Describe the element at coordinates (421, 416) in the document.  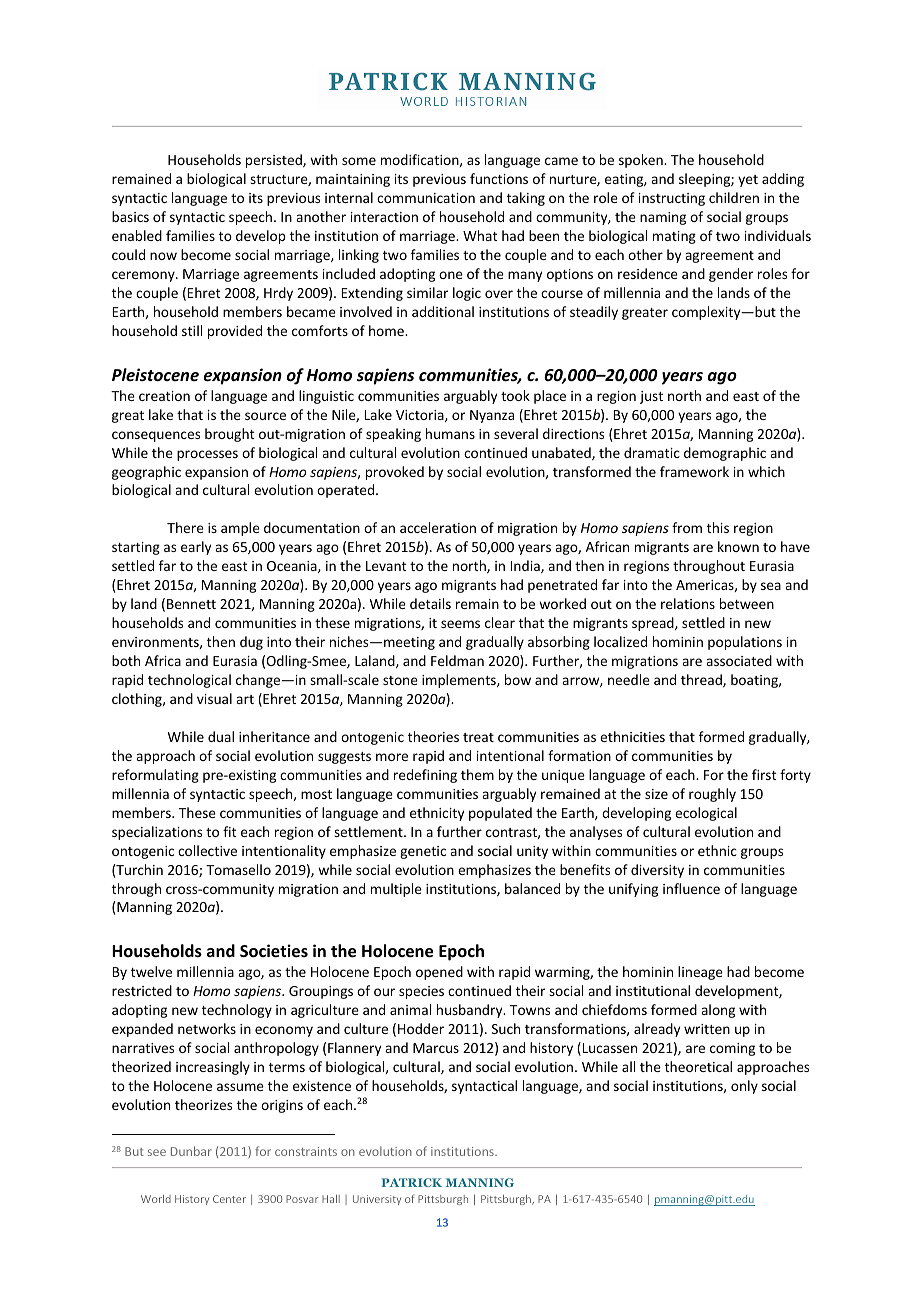
I see `Victoria` at that location.
